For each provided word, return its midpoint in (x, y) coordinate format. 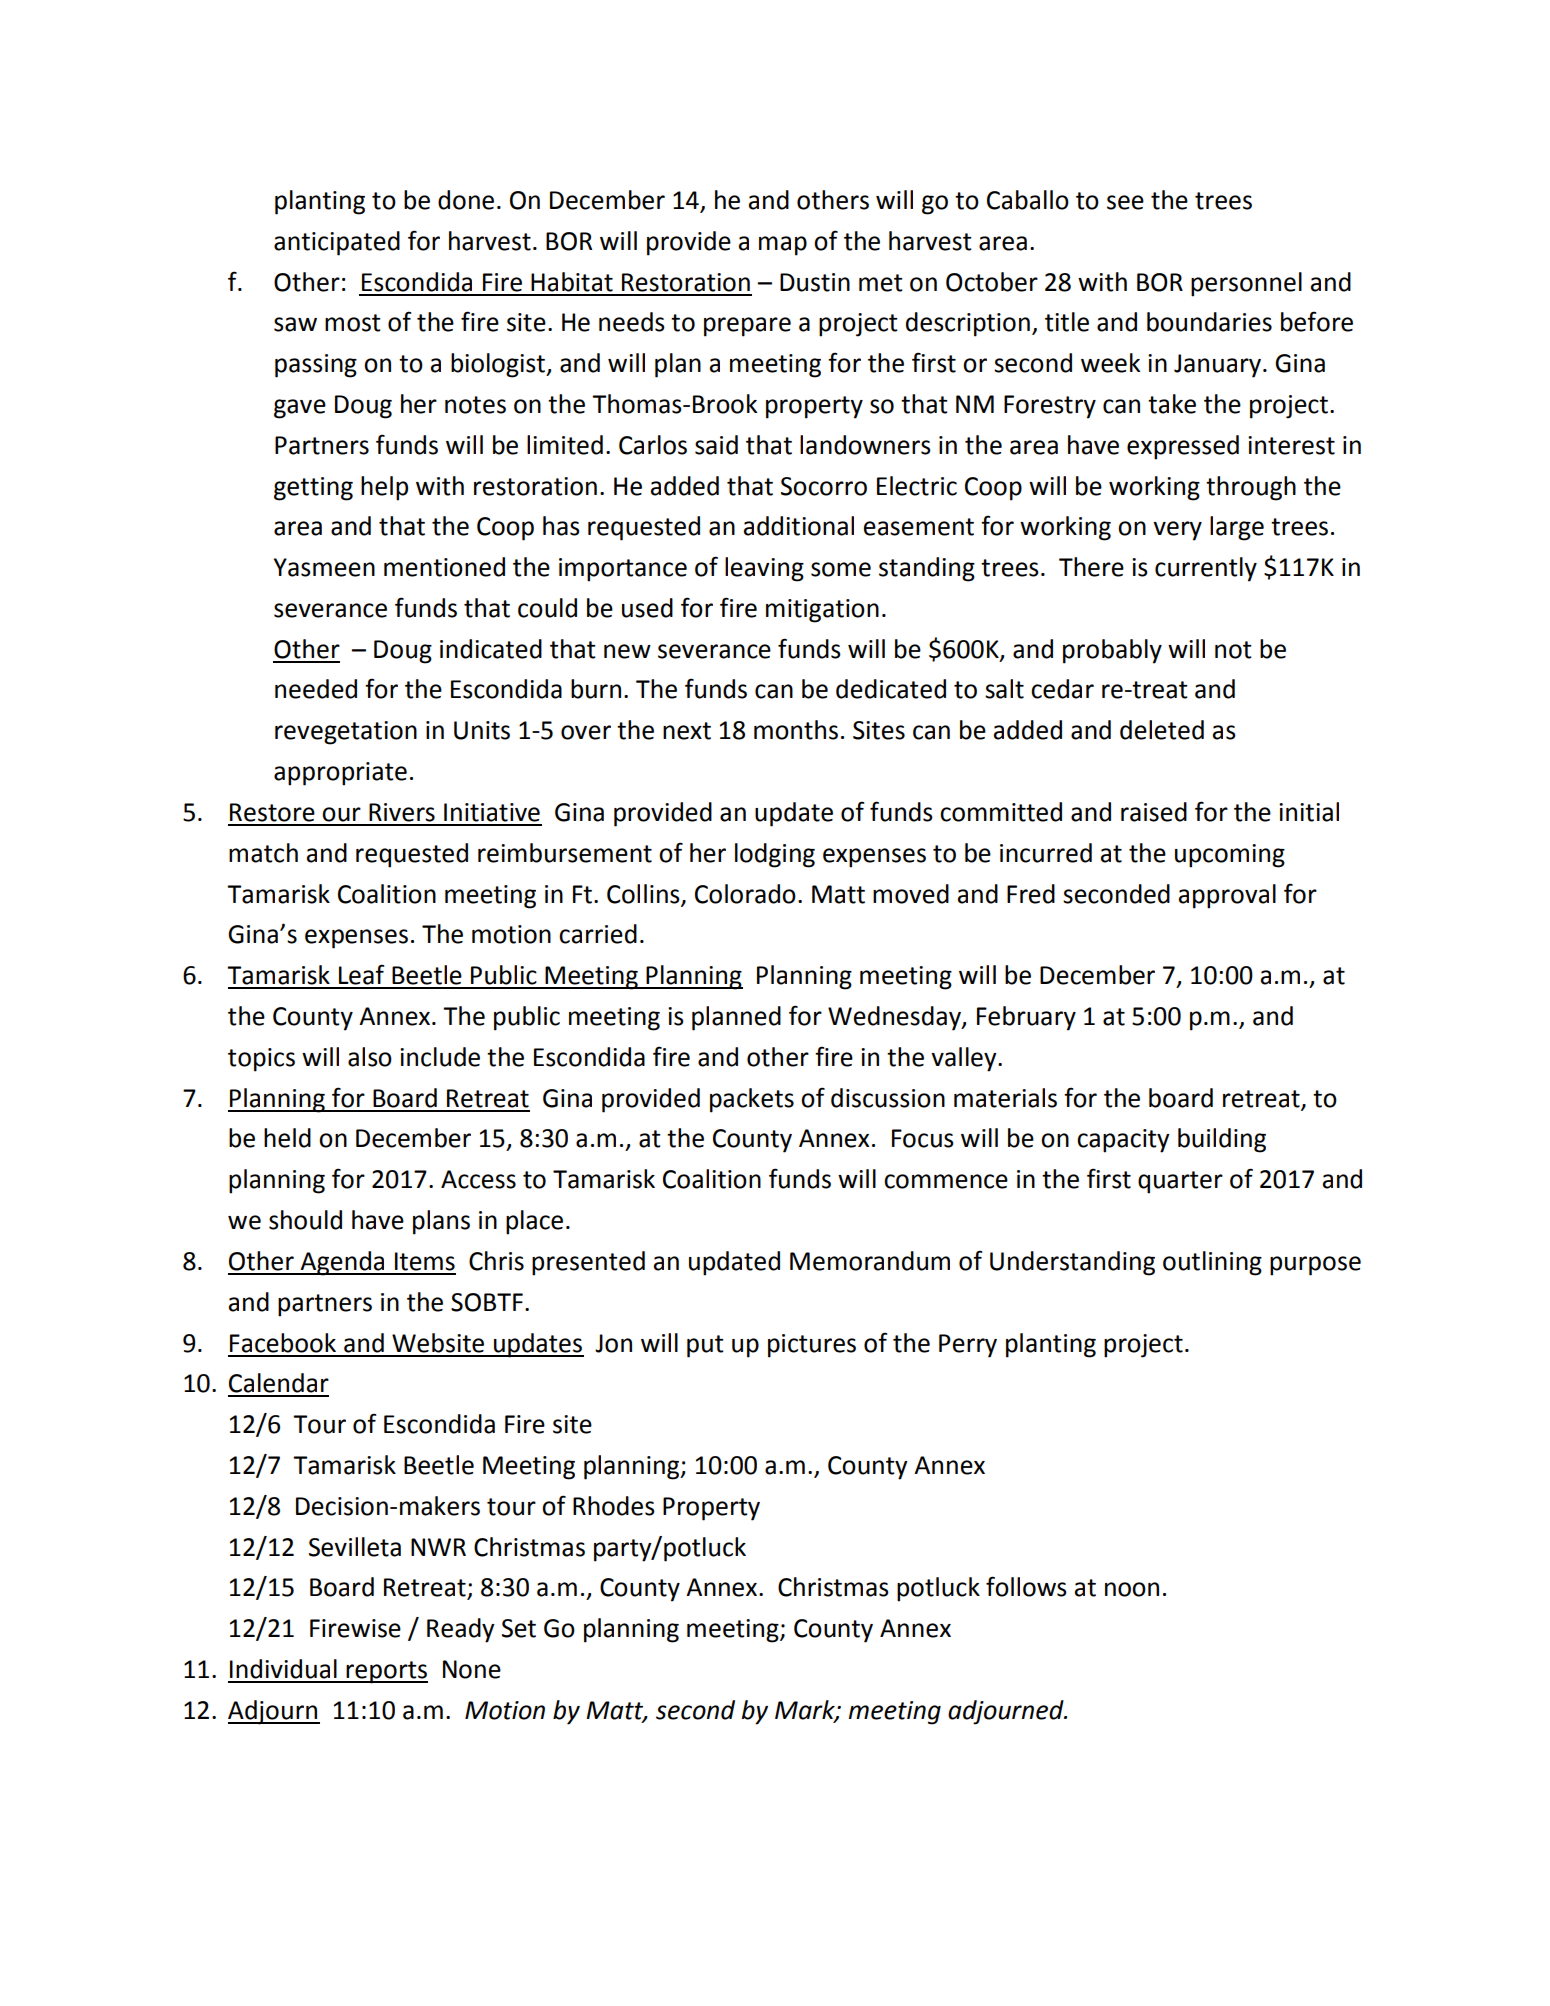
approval (1227, 896)
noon (1132, 1589)
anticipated (337, 243)
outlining (1212, 1263)
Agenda (343, 1263)
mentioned (444, 567)
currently (1206, 569)
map (783, 246)
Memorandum (870, 1261)
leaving (764, 569)
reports (386, 1672)
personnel (1246, 284)
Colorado (745, 894)
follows (1026, 1586)
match (263, 853)
